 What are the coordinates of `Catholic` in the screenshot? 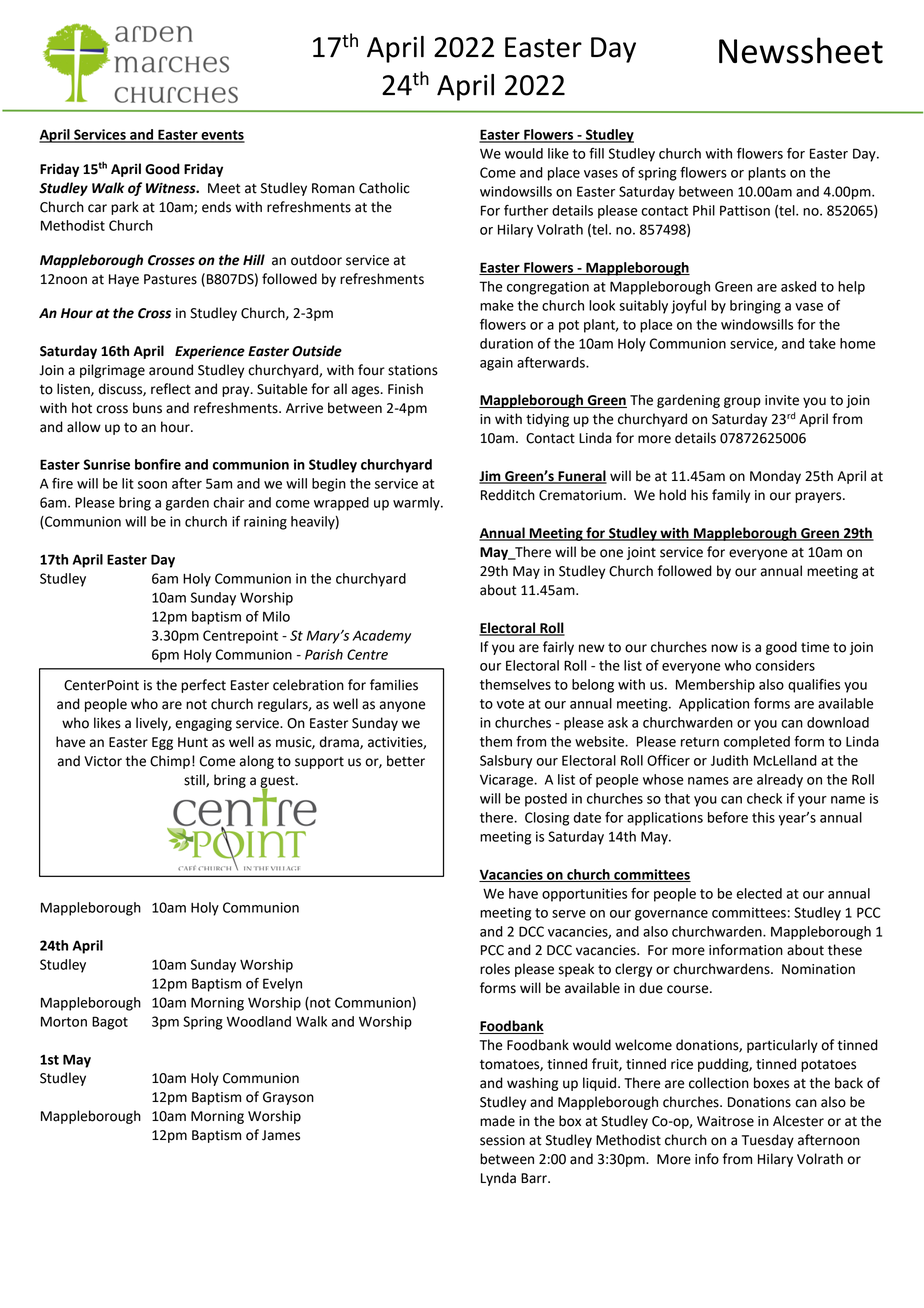 It's located at (384, 188).
